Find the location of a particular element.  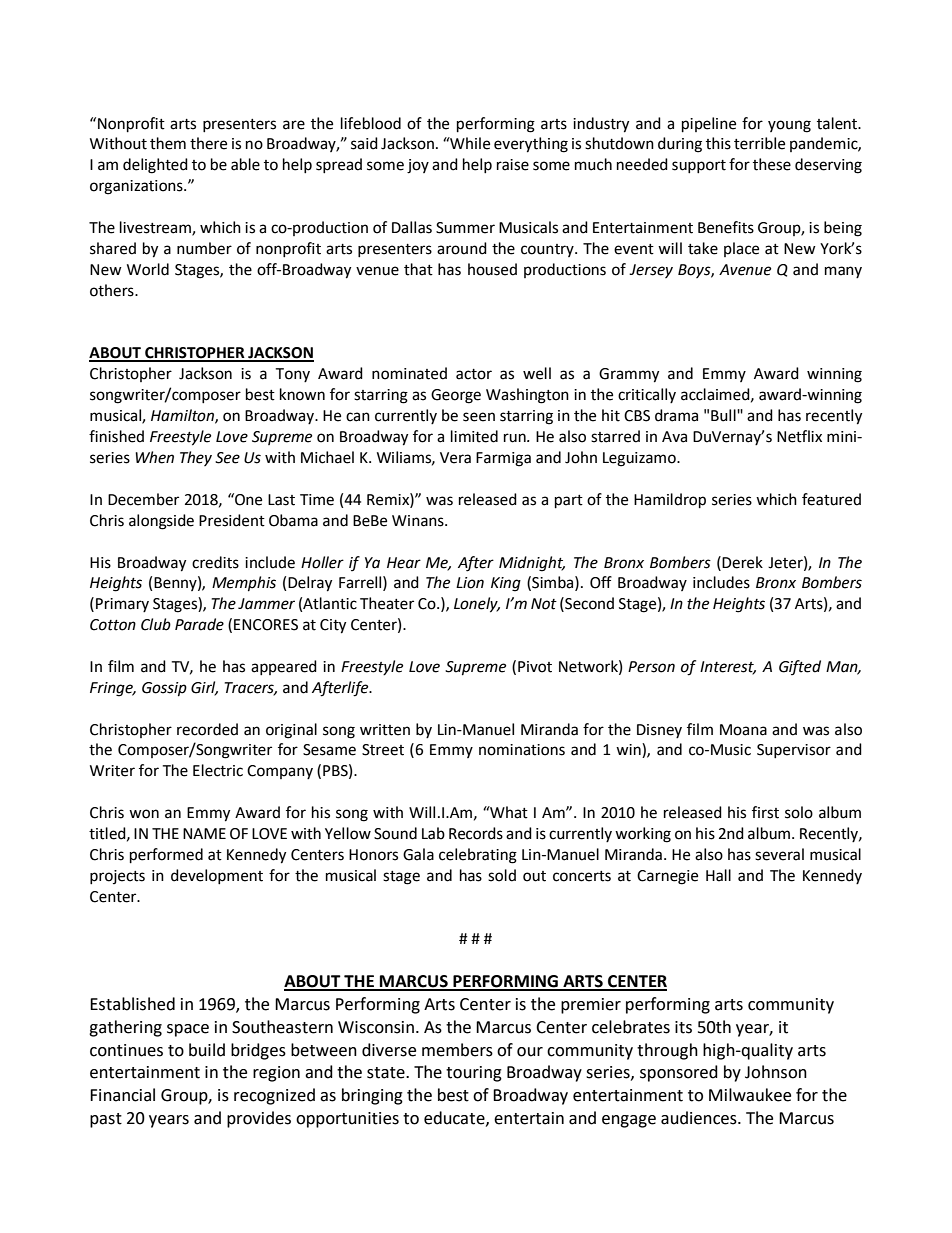

terrible is located at coordinates (759, 143).
